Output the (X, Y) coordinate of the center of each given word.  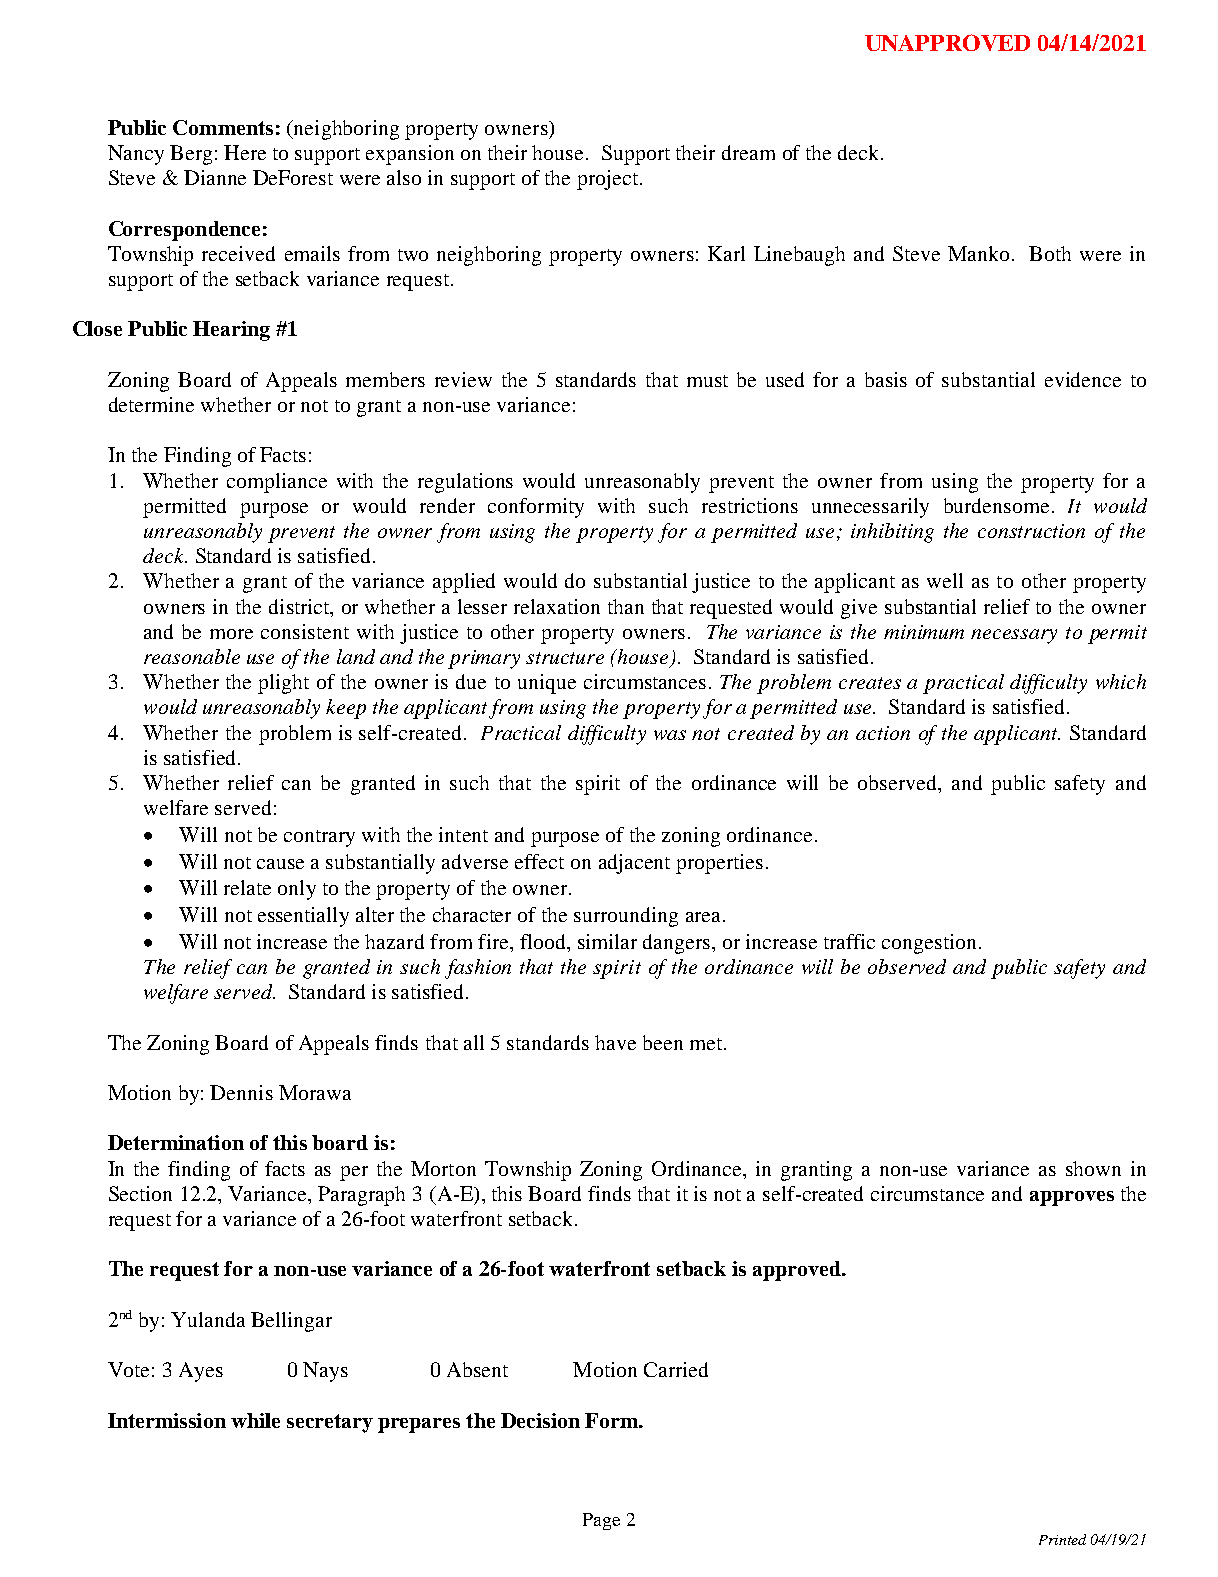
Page (601, 1521)
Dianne (215, 177)
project (607, 180)
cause (280, 864)
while (255, 1420)
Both (1050, 253)
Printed (1062, 1539)
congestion (929, 944)
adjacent (634, 864)
